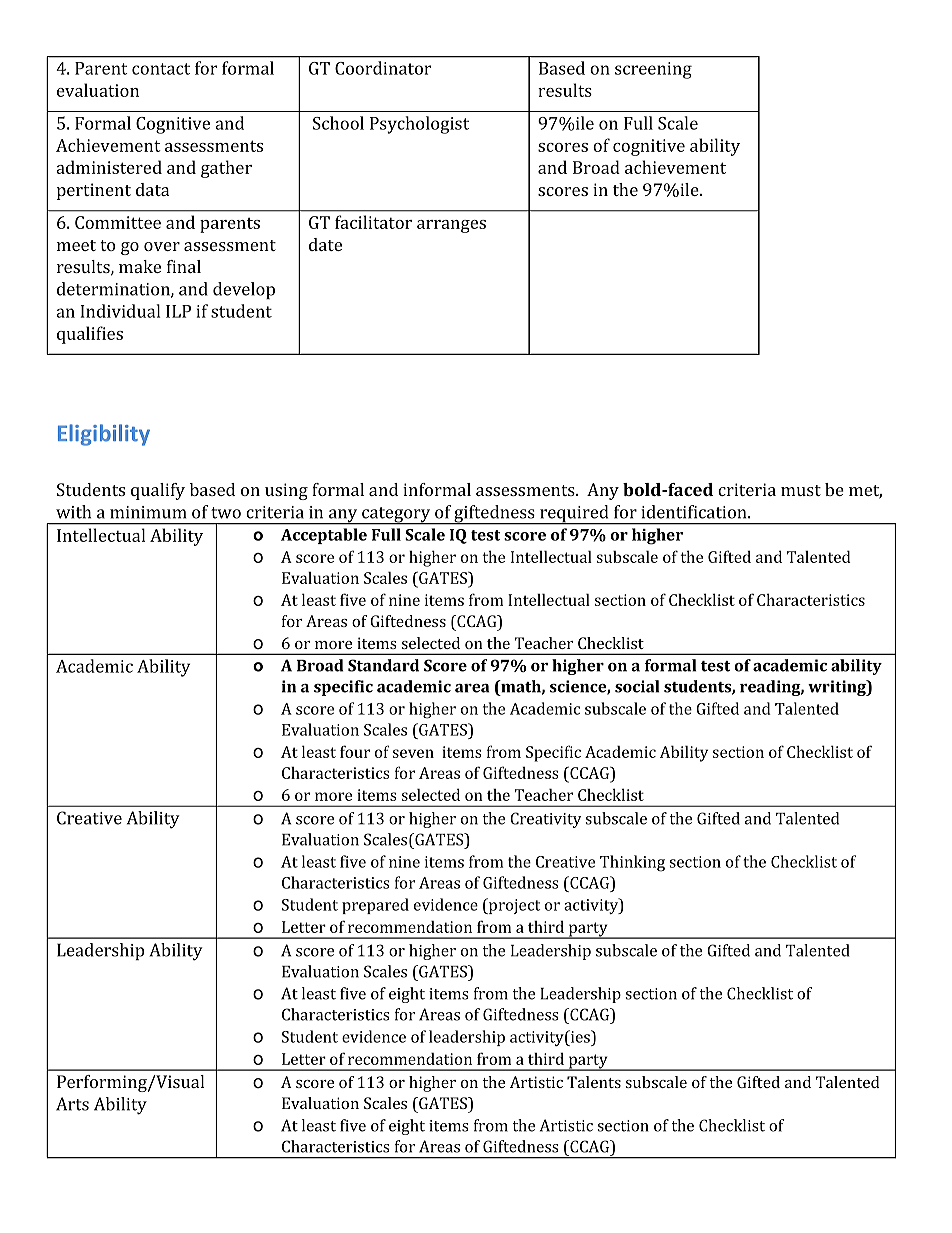 Image resolution: width=952 pixels, height=1233 pixels. Describe the element at coordinates (395, 516) in the page. I see `category` at that location.
